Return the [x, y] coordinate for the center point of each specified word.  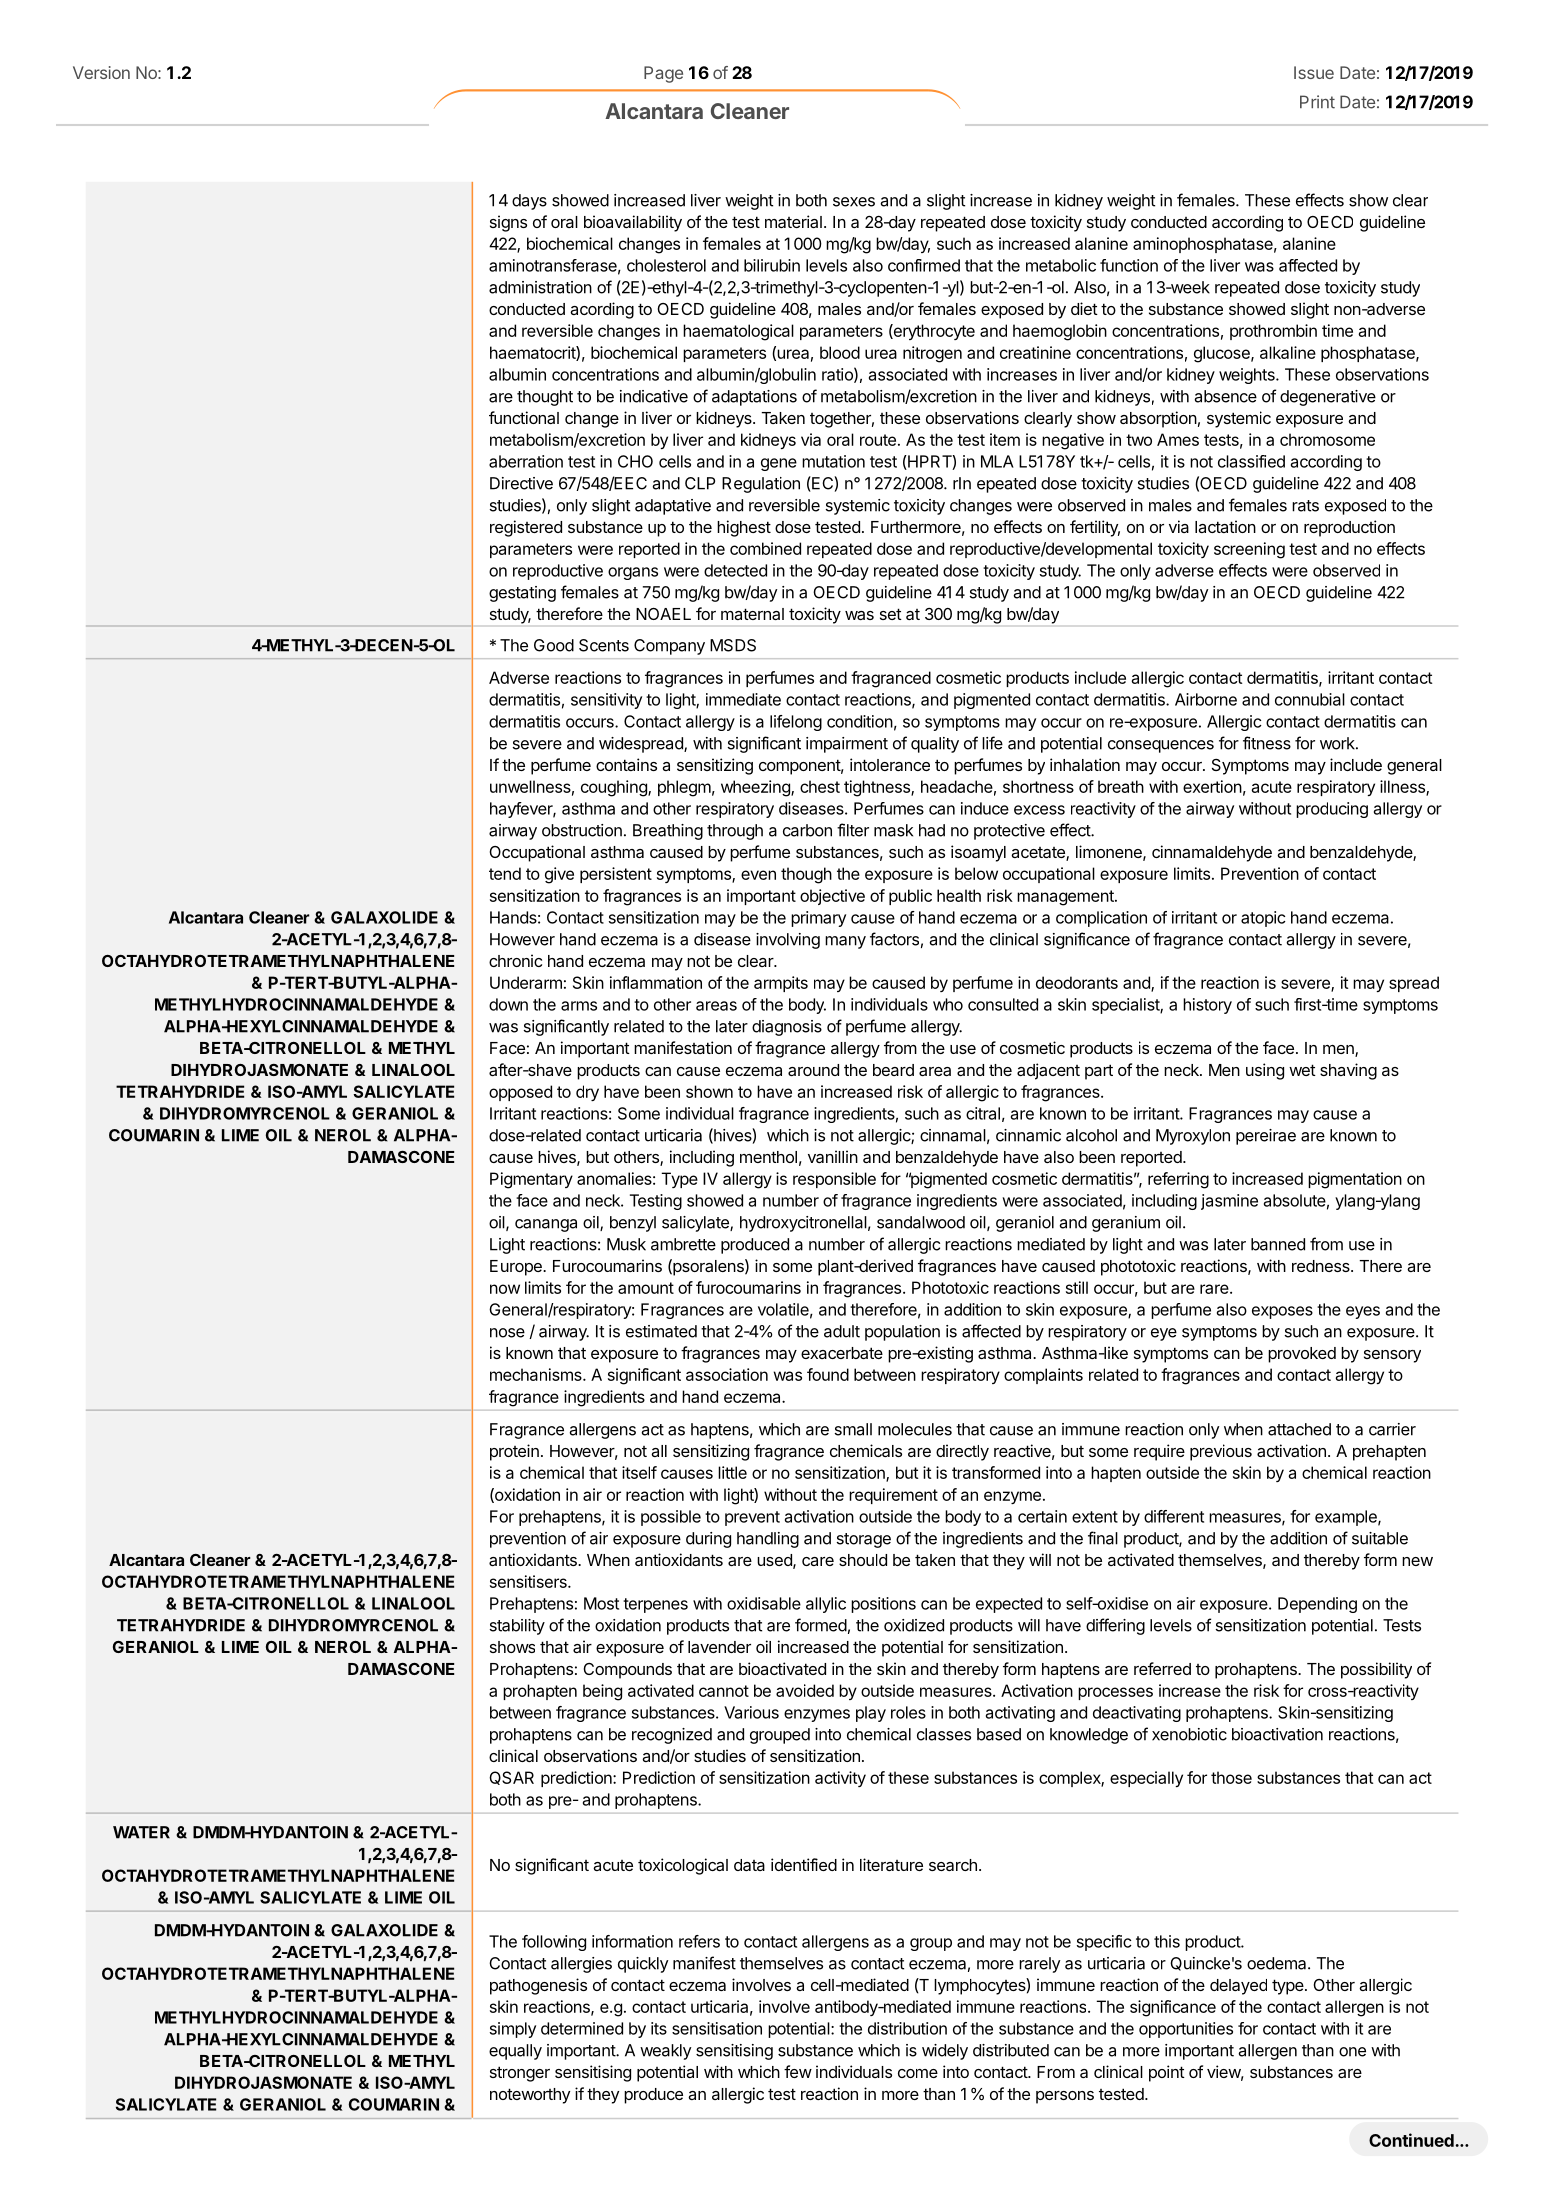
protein [514, 1452]
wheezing [756, 788]
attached [1299, 1429]
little [732, 1472]
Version [101, 72]
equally [515, 2052]
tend [505, 873]
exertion [1212, 786]
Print [1317, 102]
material [793, 221]
